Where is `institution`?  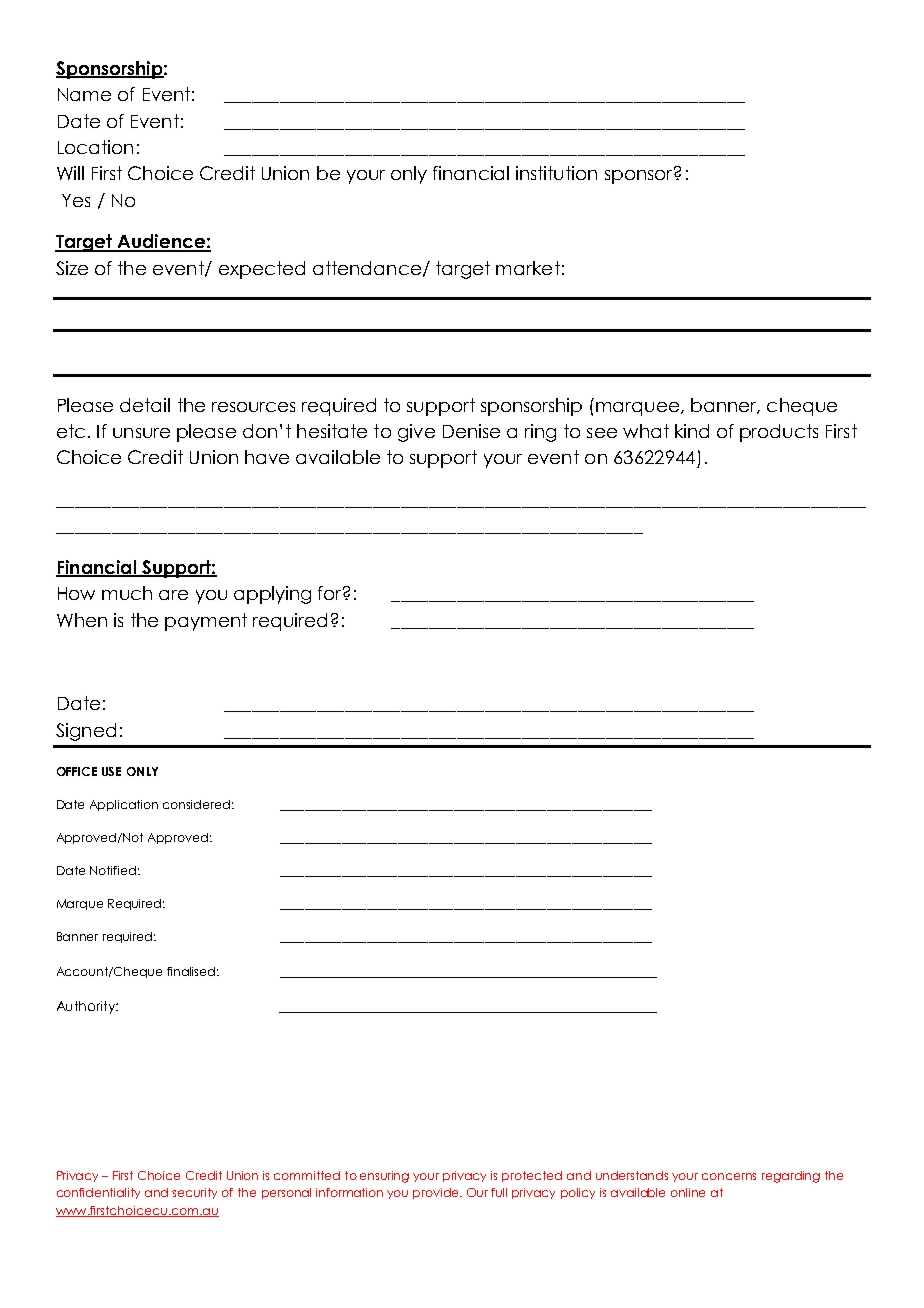
institution is located at coordinates (556, 173).
